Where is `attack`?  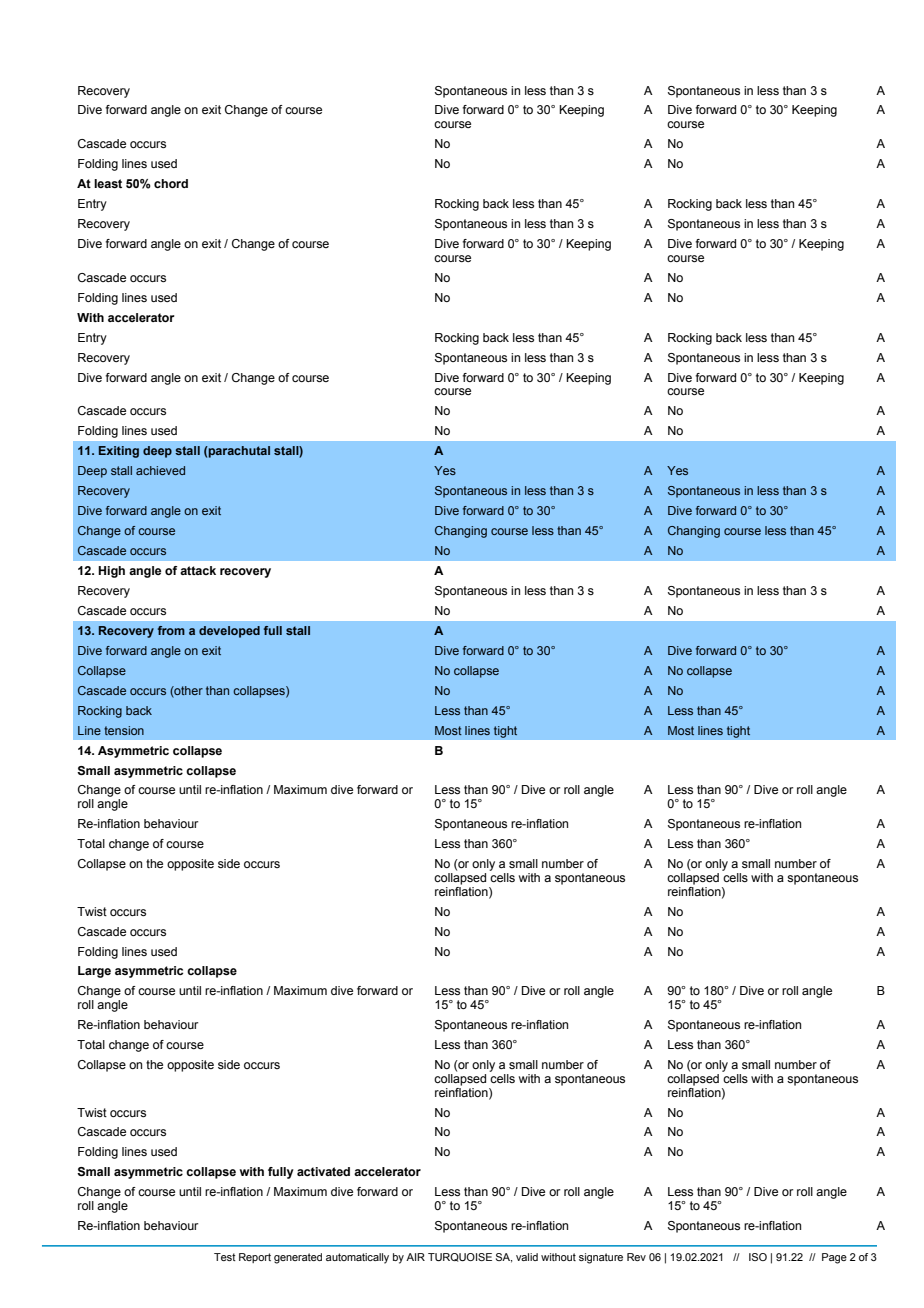 attack is located at coordinates (198, 570).
